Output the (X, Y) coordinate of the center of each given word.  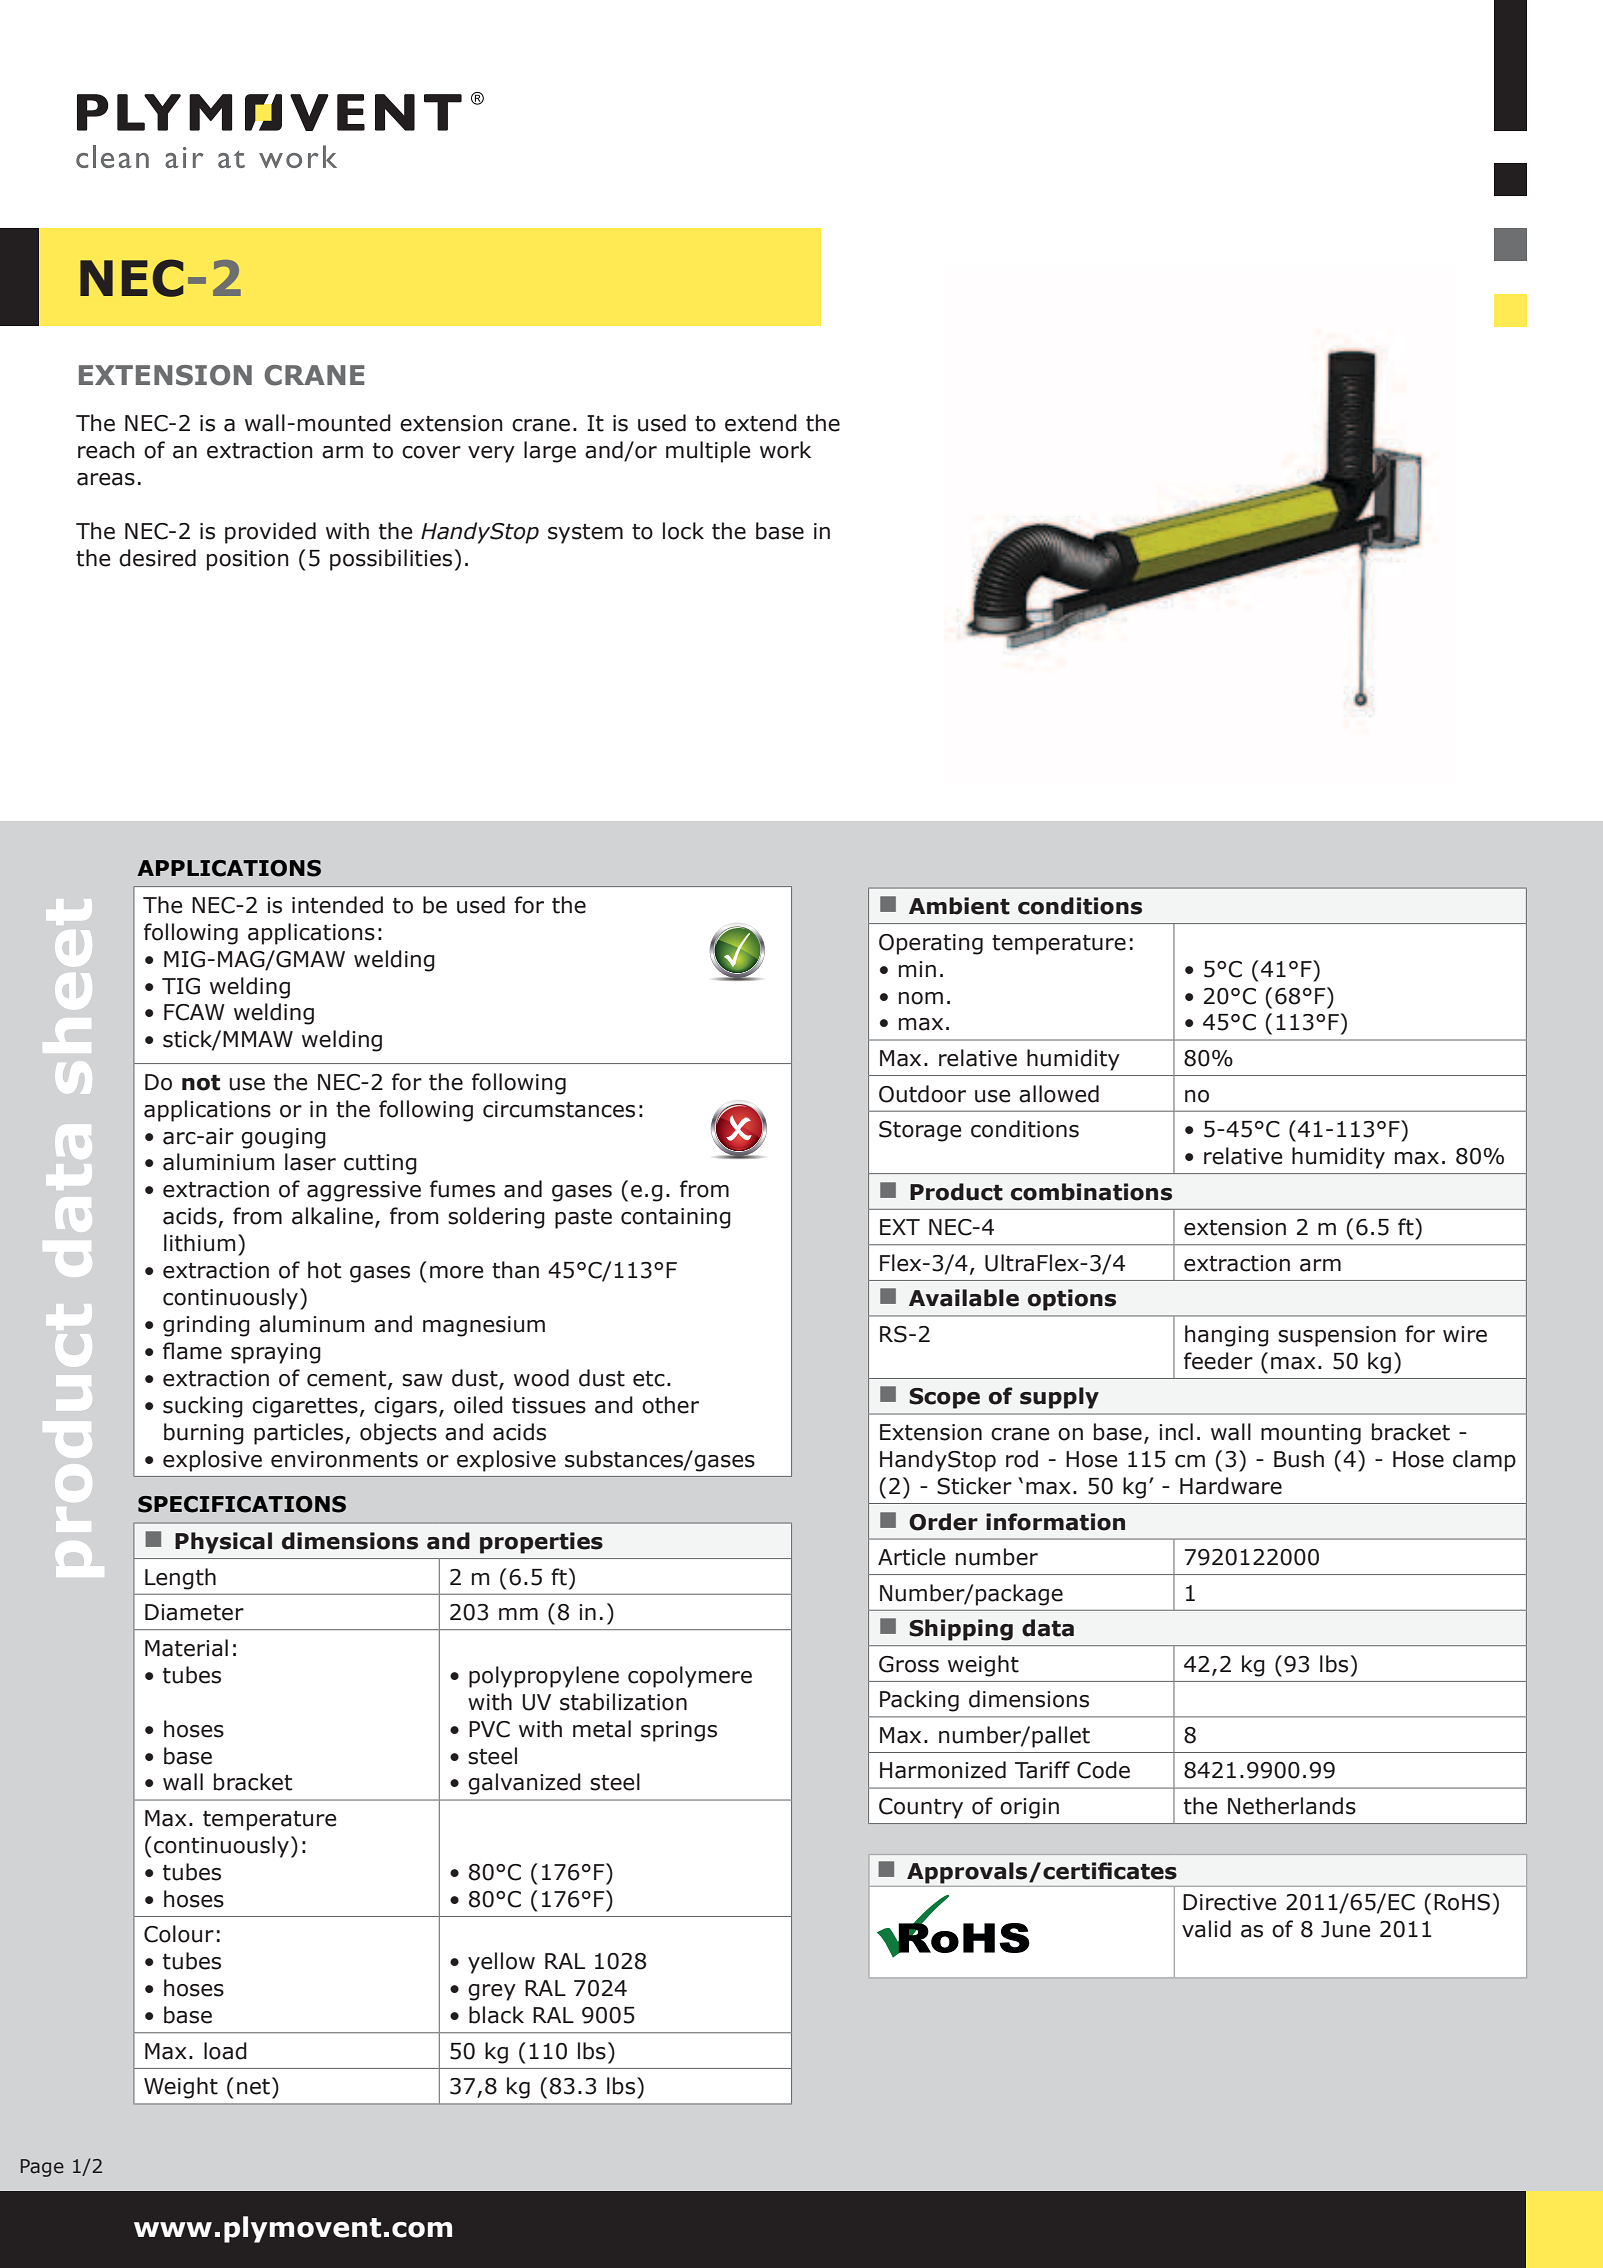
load (225, 2051)
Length (180, 1579)
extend (761, 423)
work (785, 450)
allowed (1059, 1094)
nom (921, 998)
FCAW (194, 1012)
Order (943, 1522)
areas (106, 479)
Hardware (1231, 1486)
